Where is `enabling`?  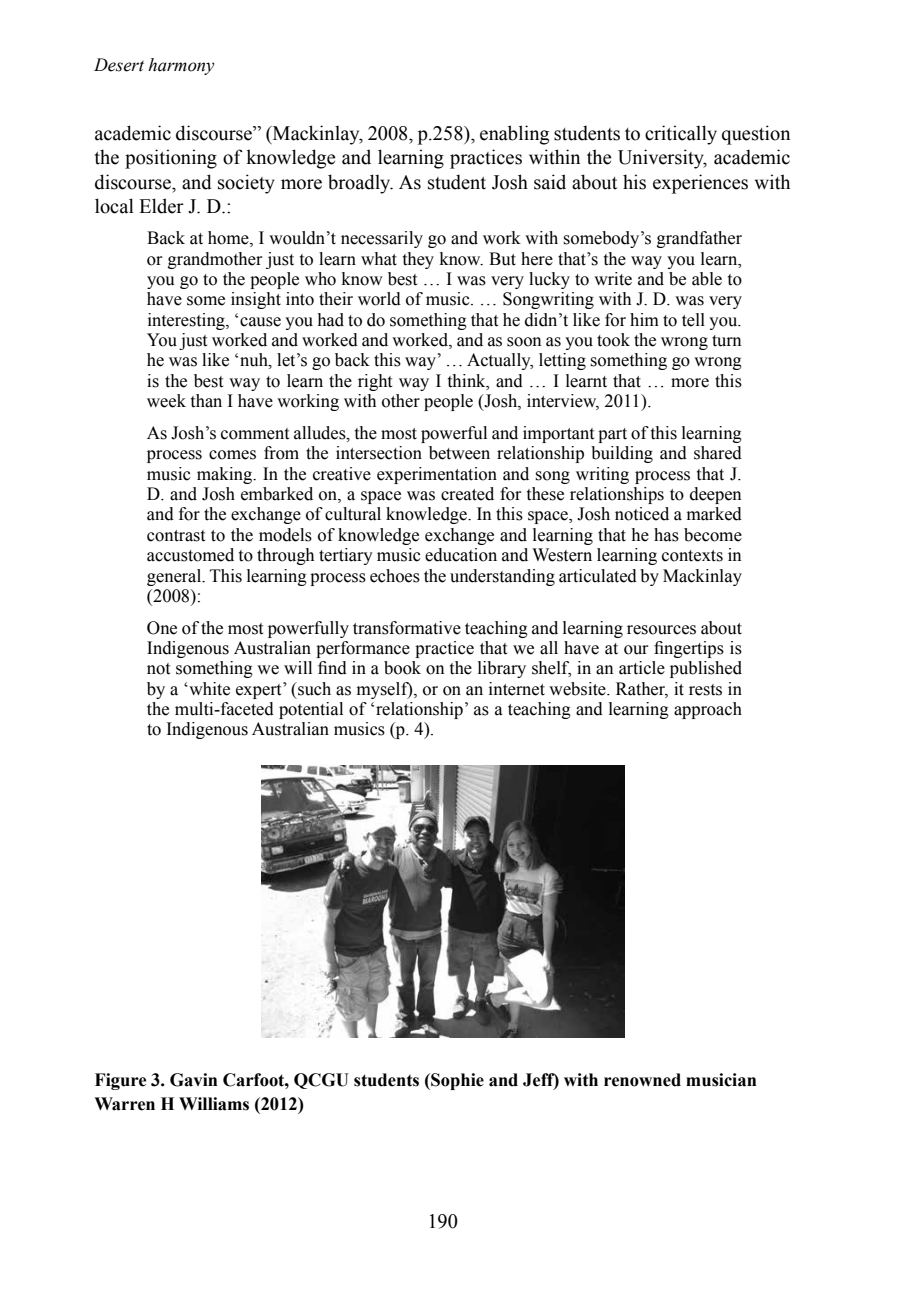
enabling is located at coordinates (514, 135).
